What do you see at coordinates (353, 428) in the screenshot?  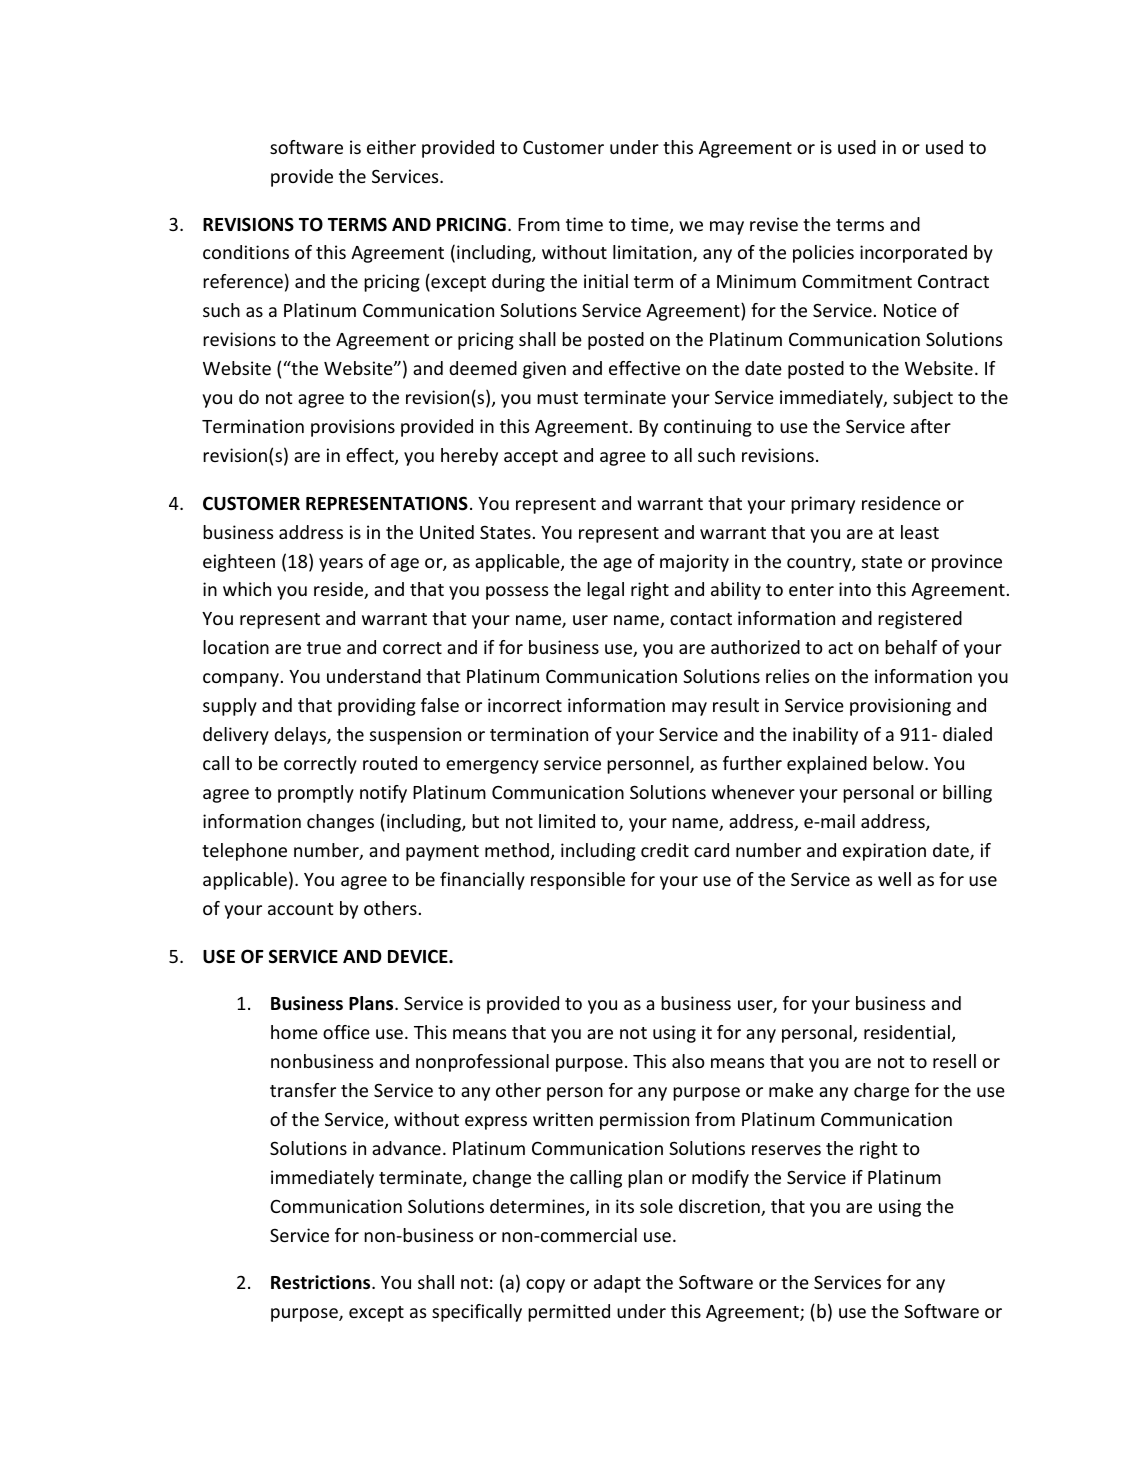 I see `provisions` at bounding box center [353, 428].
